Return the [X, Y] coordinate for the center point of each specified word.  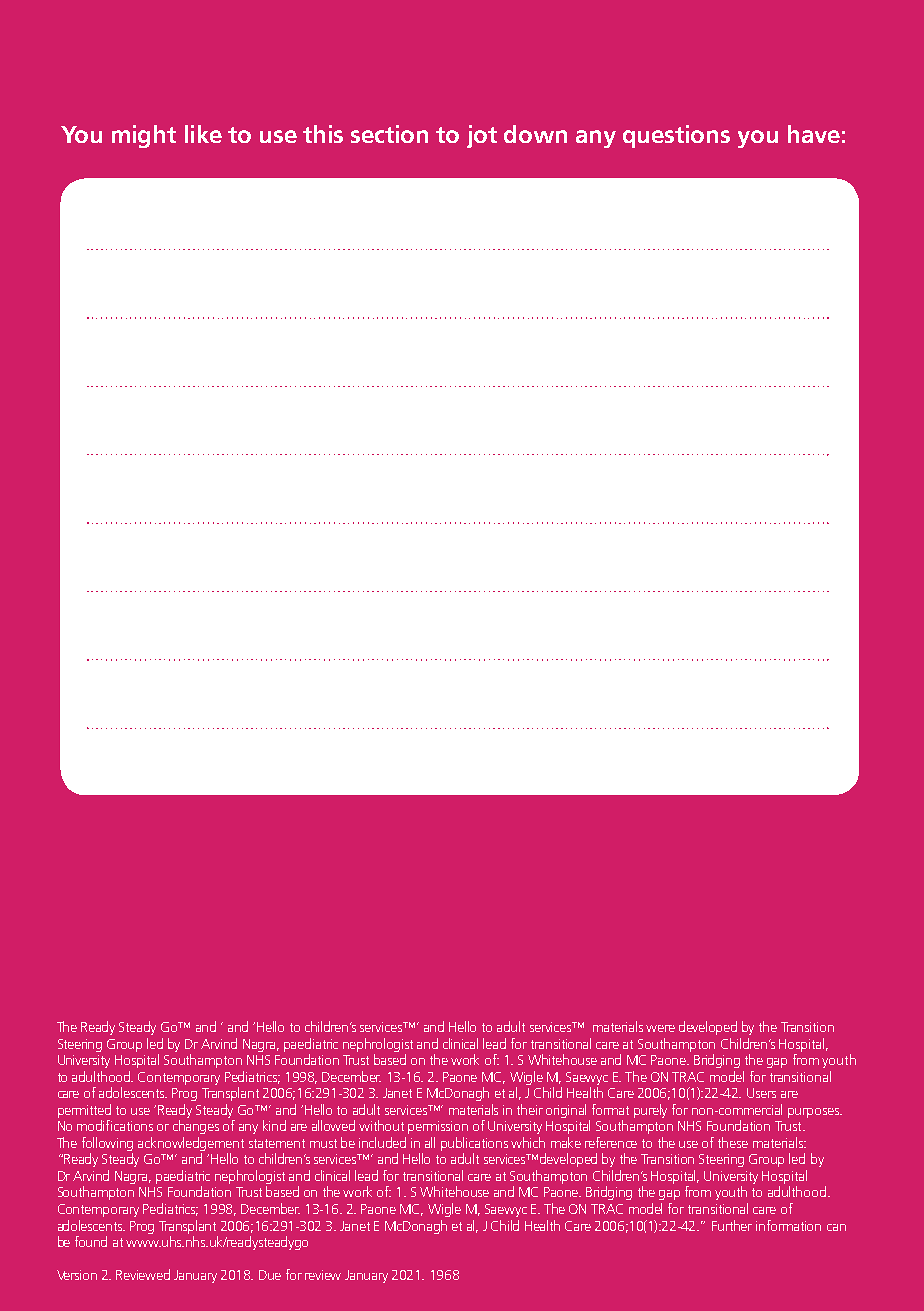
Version [77, 1275]
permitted [84, 1111]
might [144, 136]
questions [676, 136]
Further [732, 1225]
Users [761, 1093]
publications [474, 1144]
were [660, 1028]
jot [482, 136]
